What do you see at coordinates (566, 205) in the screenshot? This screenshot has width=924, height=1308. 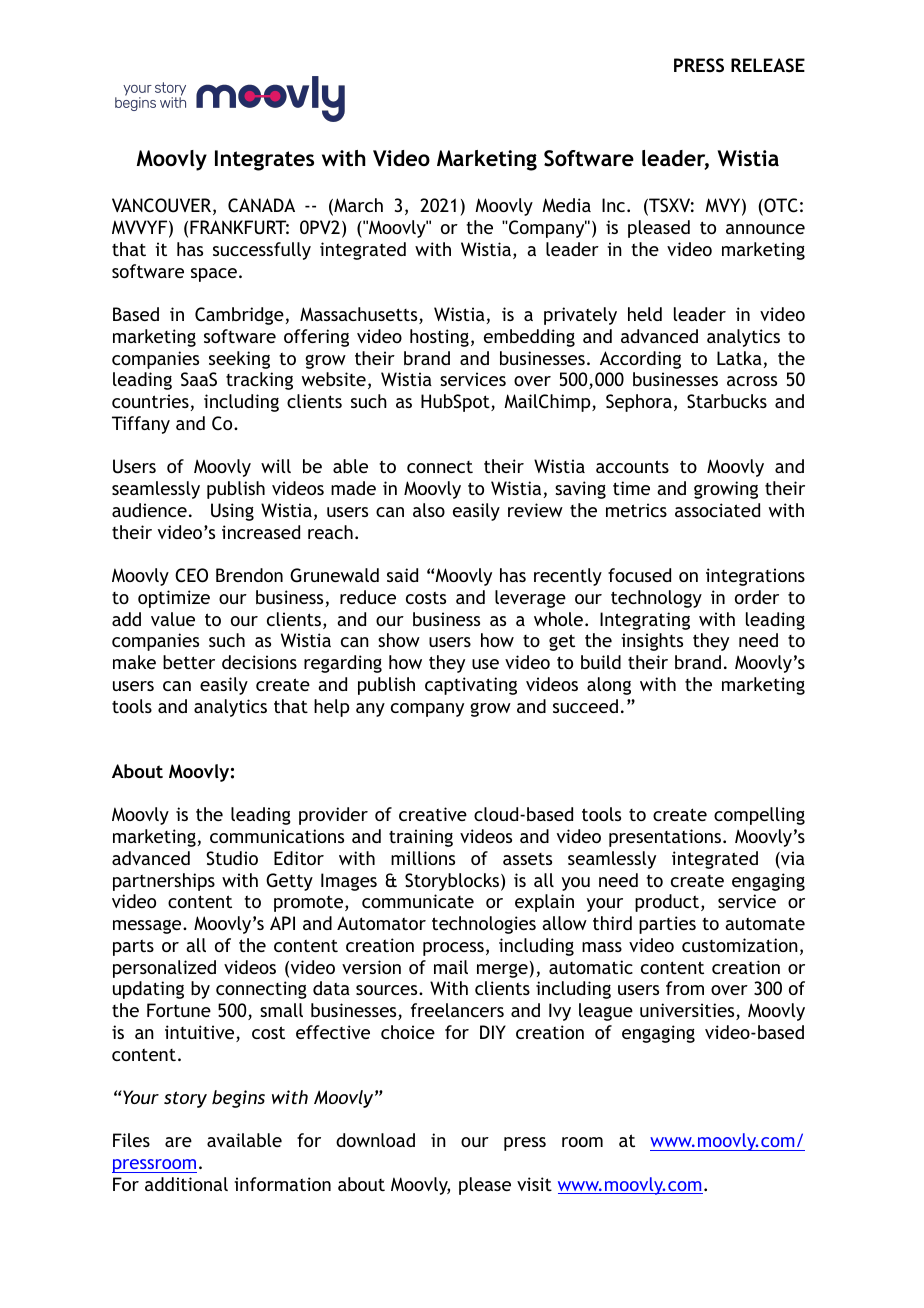 I see `Media` at bounding box center [566, 205].
